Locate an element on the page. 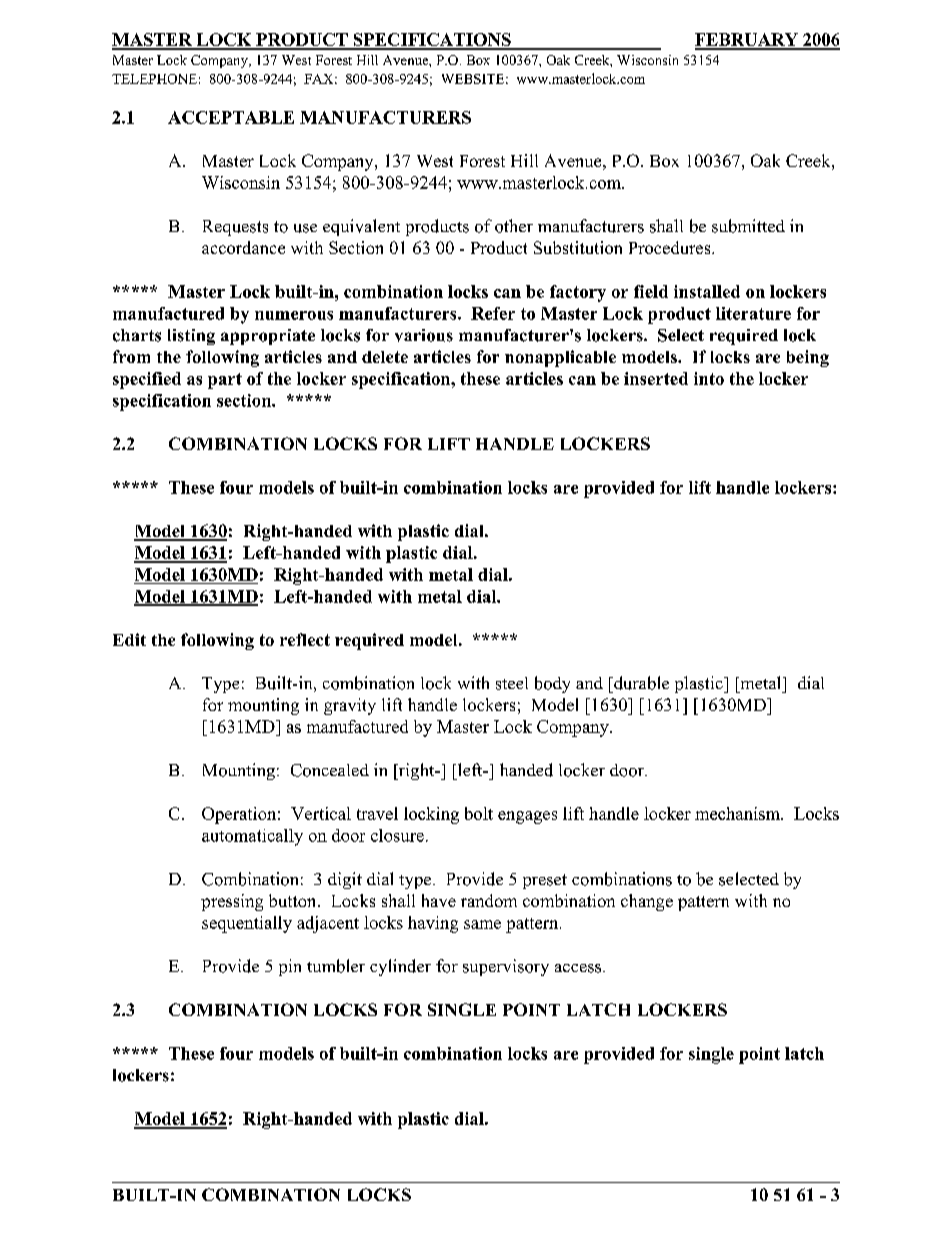  Concealed is located at coordinates (330, 770).
